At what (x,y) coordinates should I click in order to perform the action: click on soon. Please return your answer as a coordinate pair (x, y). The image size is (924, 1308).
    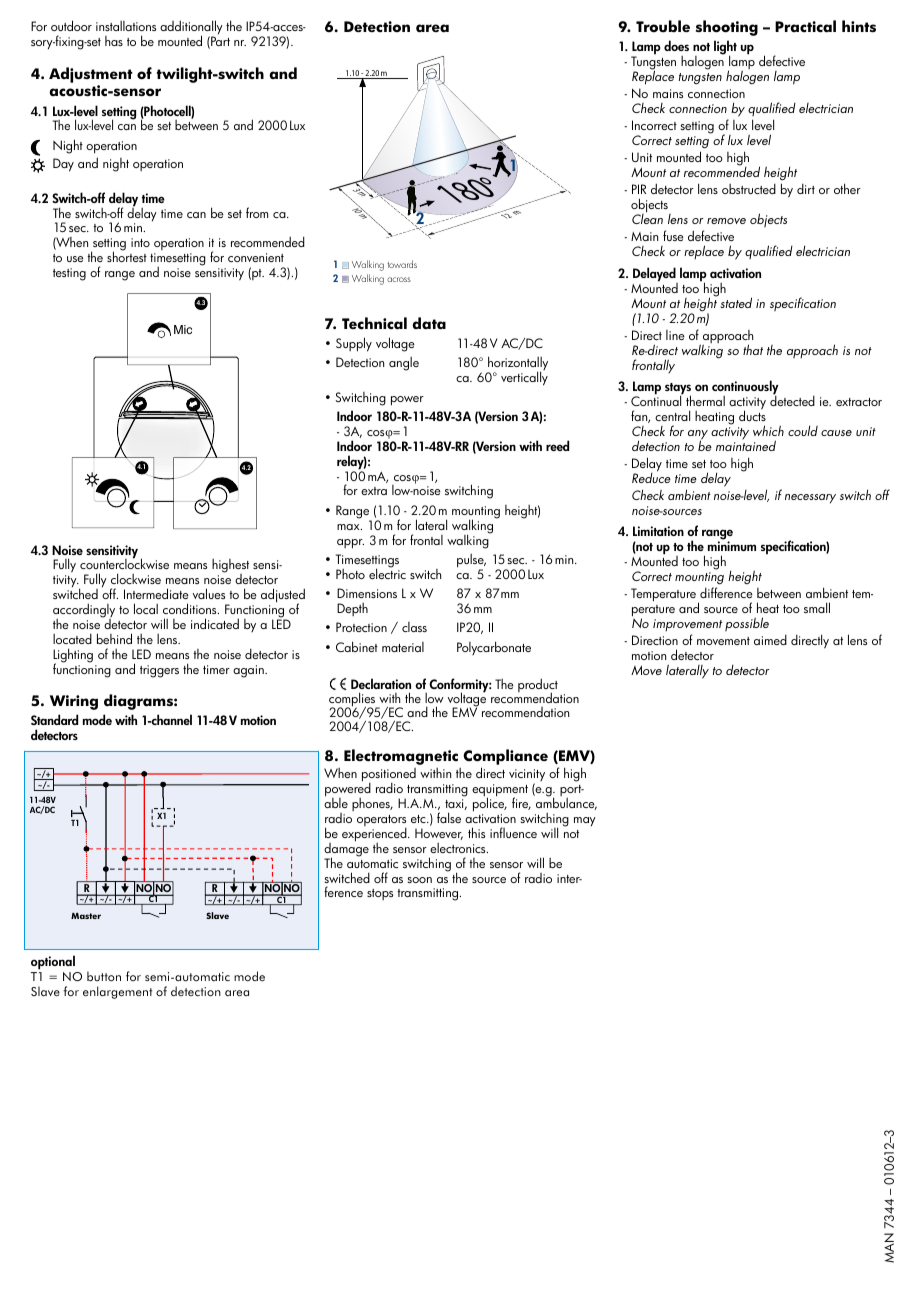
    Looking at the image, I should click on (419, 880).
